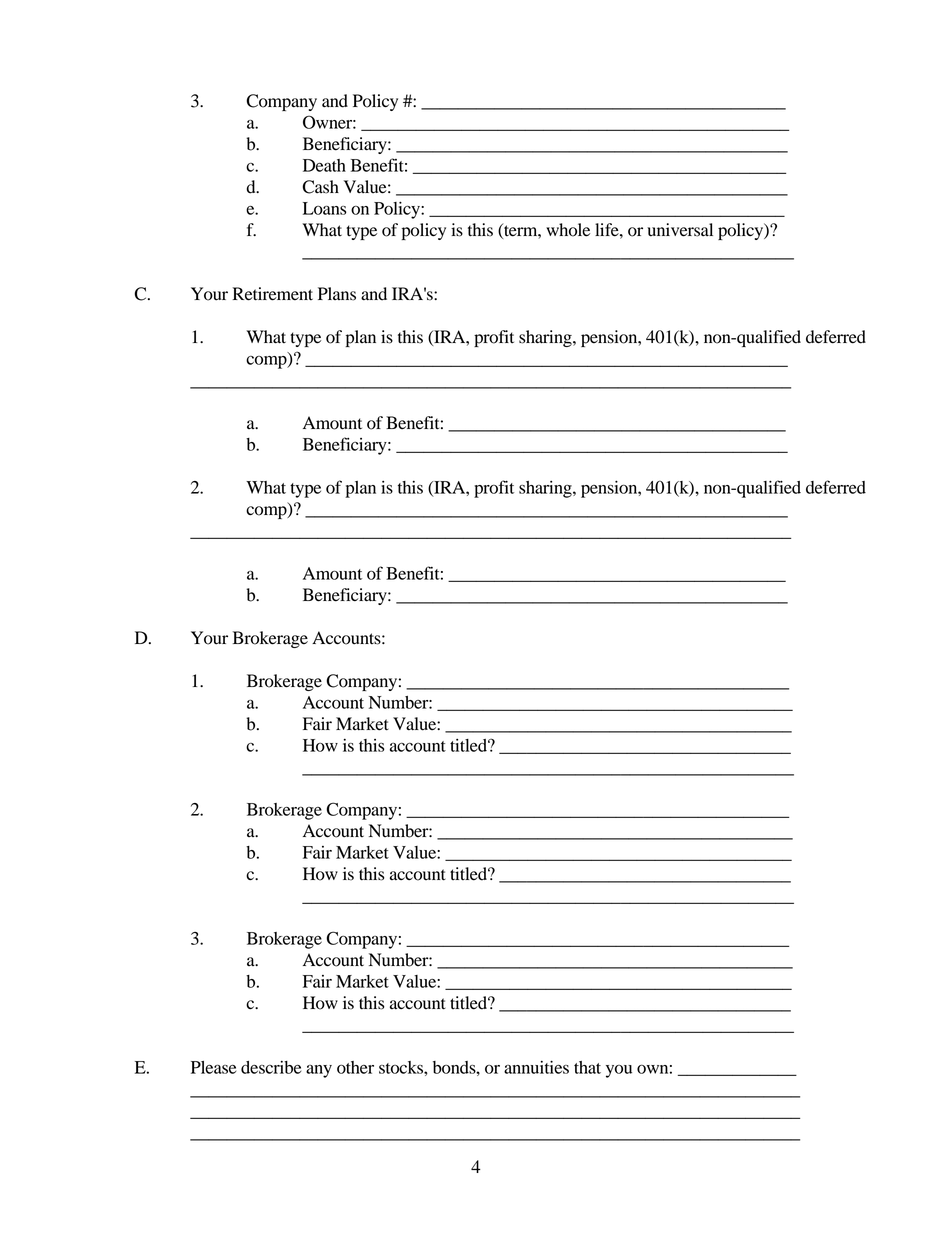  Describe the element at coordinates (271, 1067) in the document. I see `describe` at that location.
